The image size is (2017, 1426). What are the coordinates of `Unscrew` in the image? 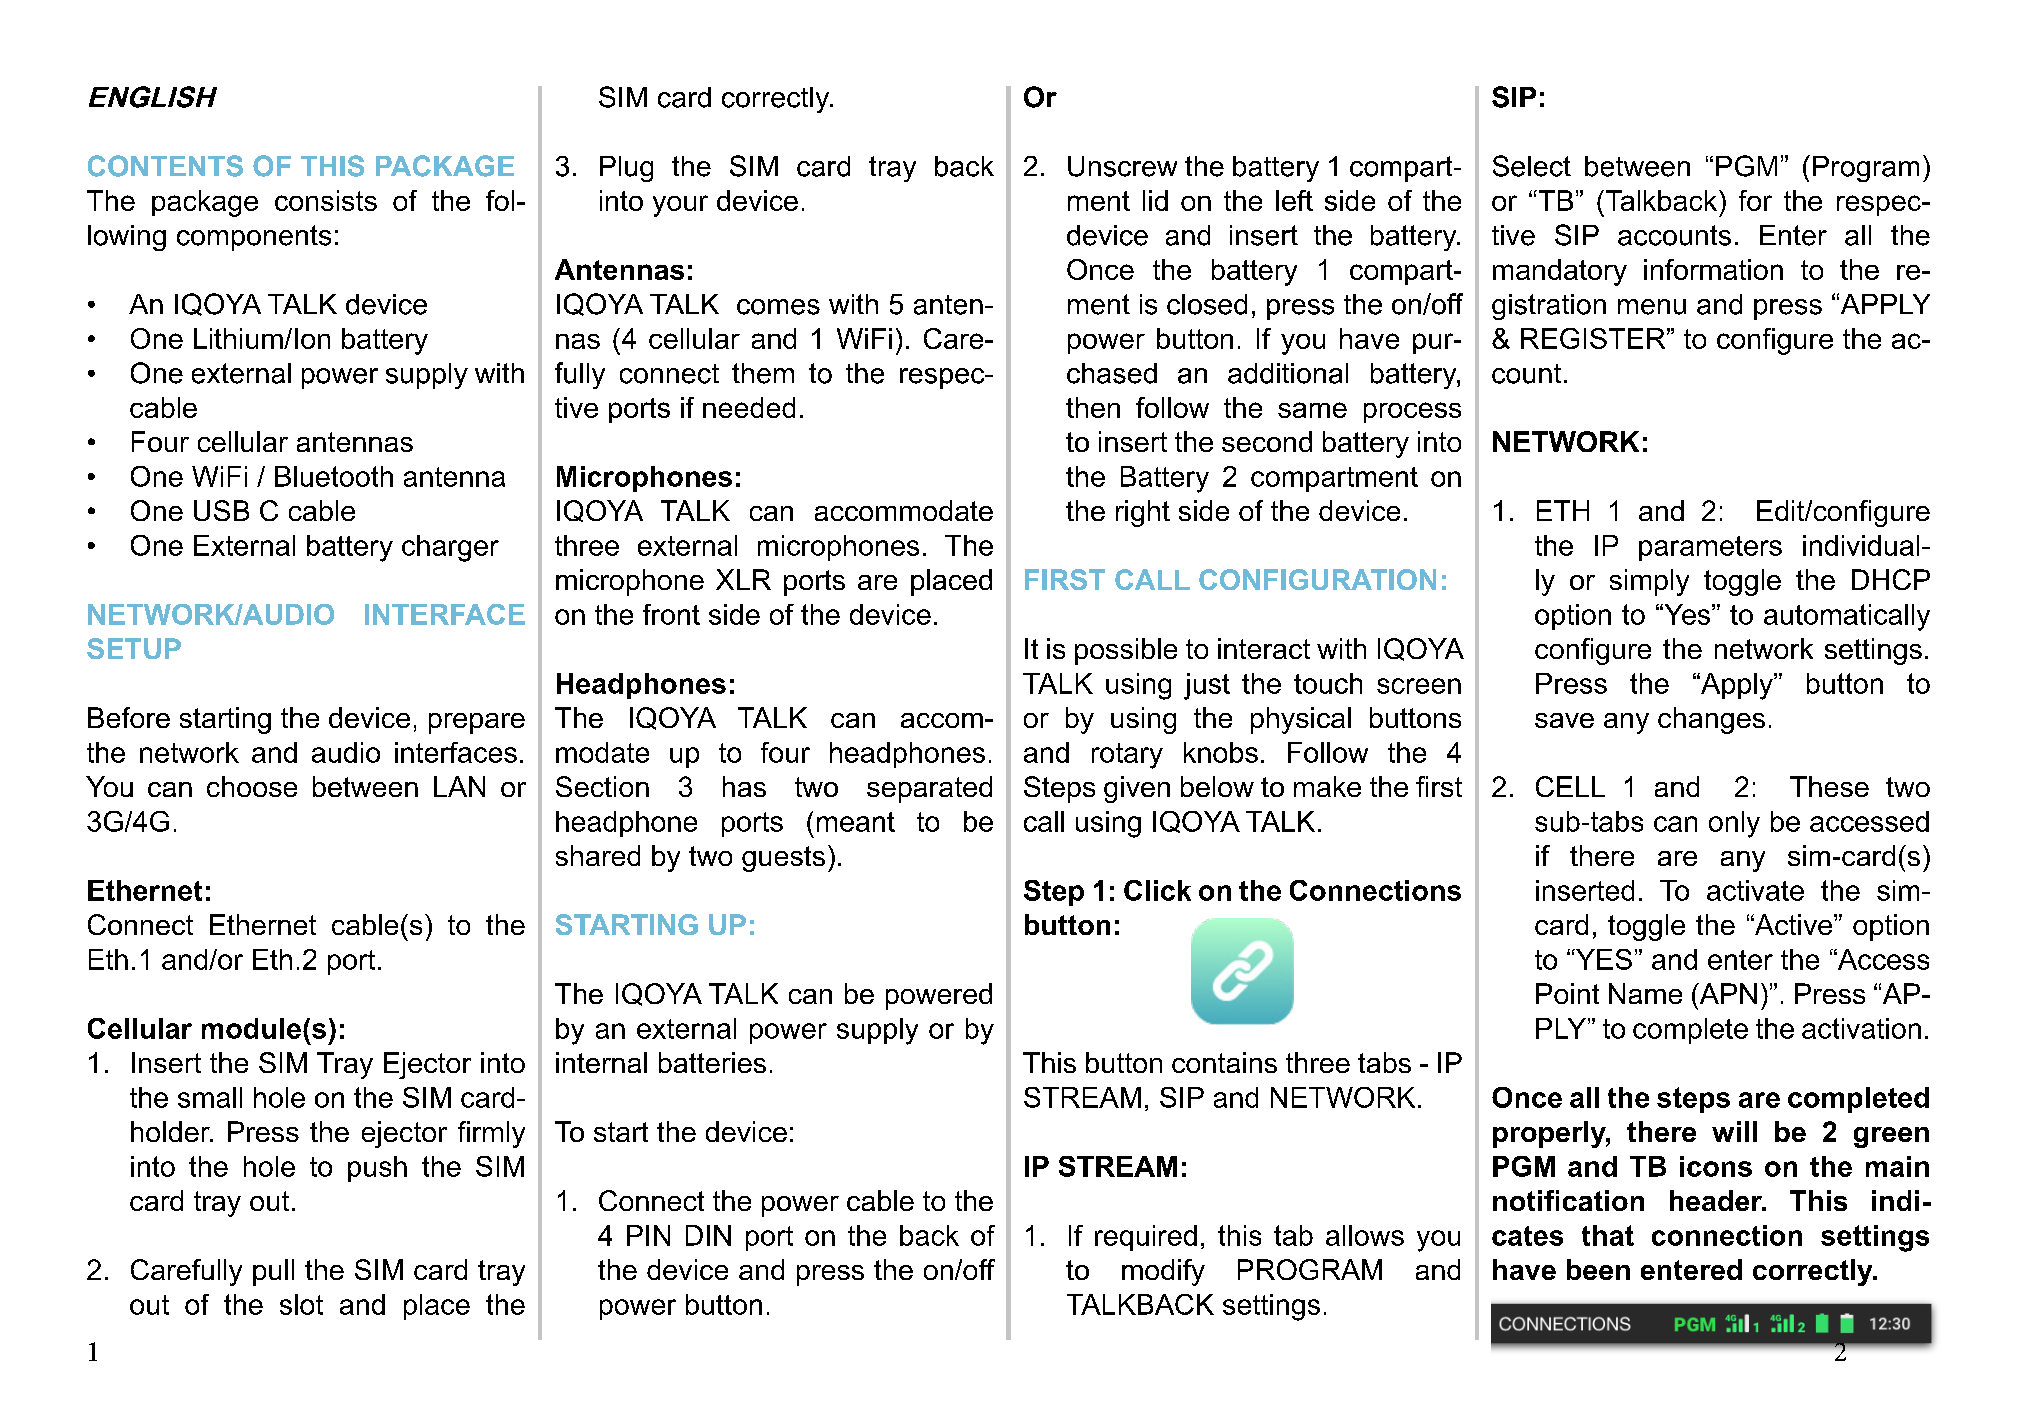 It's located at (1122, 166).
